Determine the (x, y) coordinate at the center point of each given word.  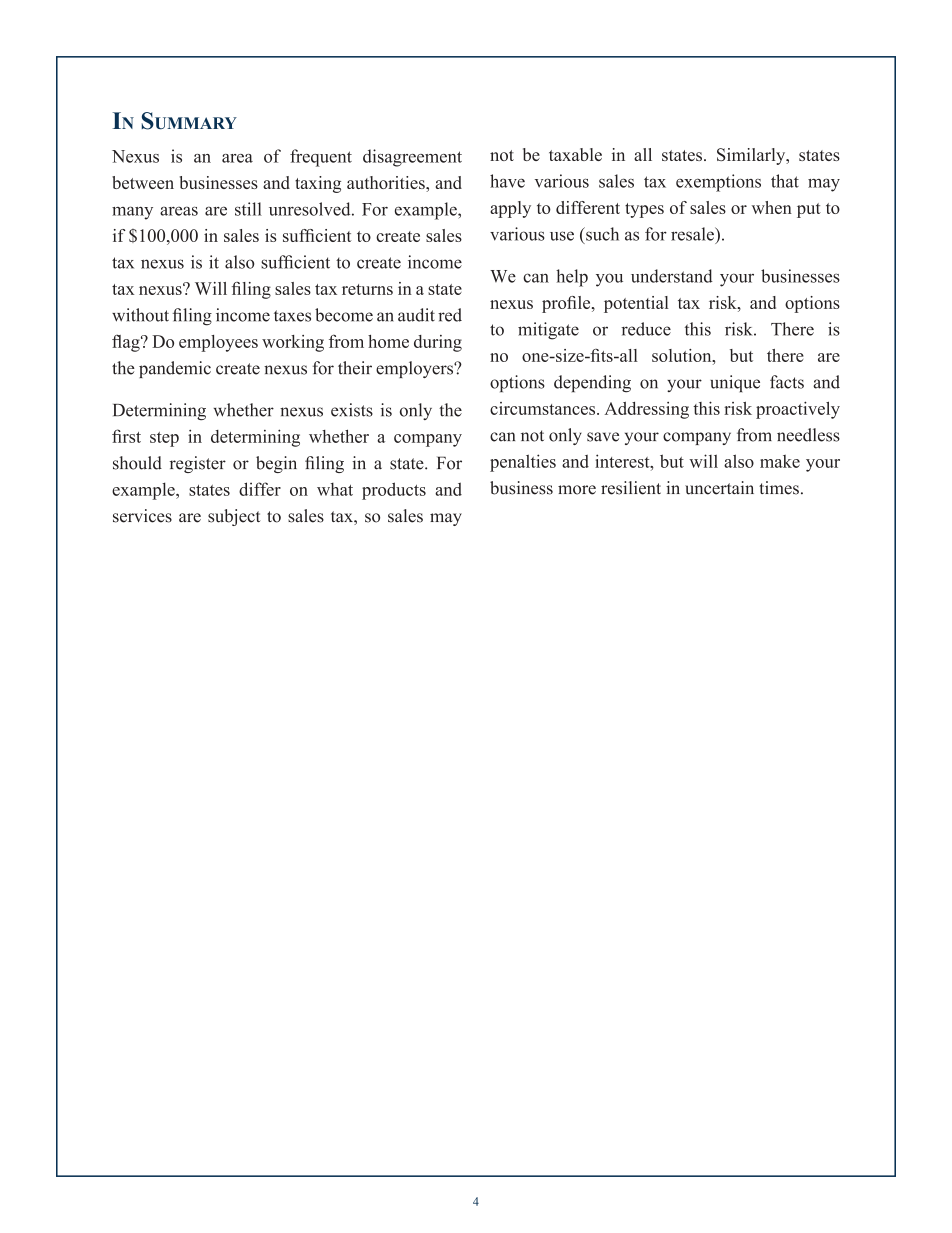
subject (234, 517)
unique (735, 383)
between (143, 182)
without (140, 315)
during (438, 343)
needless (808, 435)
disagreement (412, 158)
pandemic (175, 369)
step (164, 439)
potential (636, 304)
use (562, 236)
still (248, 209)
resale (693, 234)
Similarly (752, 156)
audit (416, 315)
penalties (523, 463)
